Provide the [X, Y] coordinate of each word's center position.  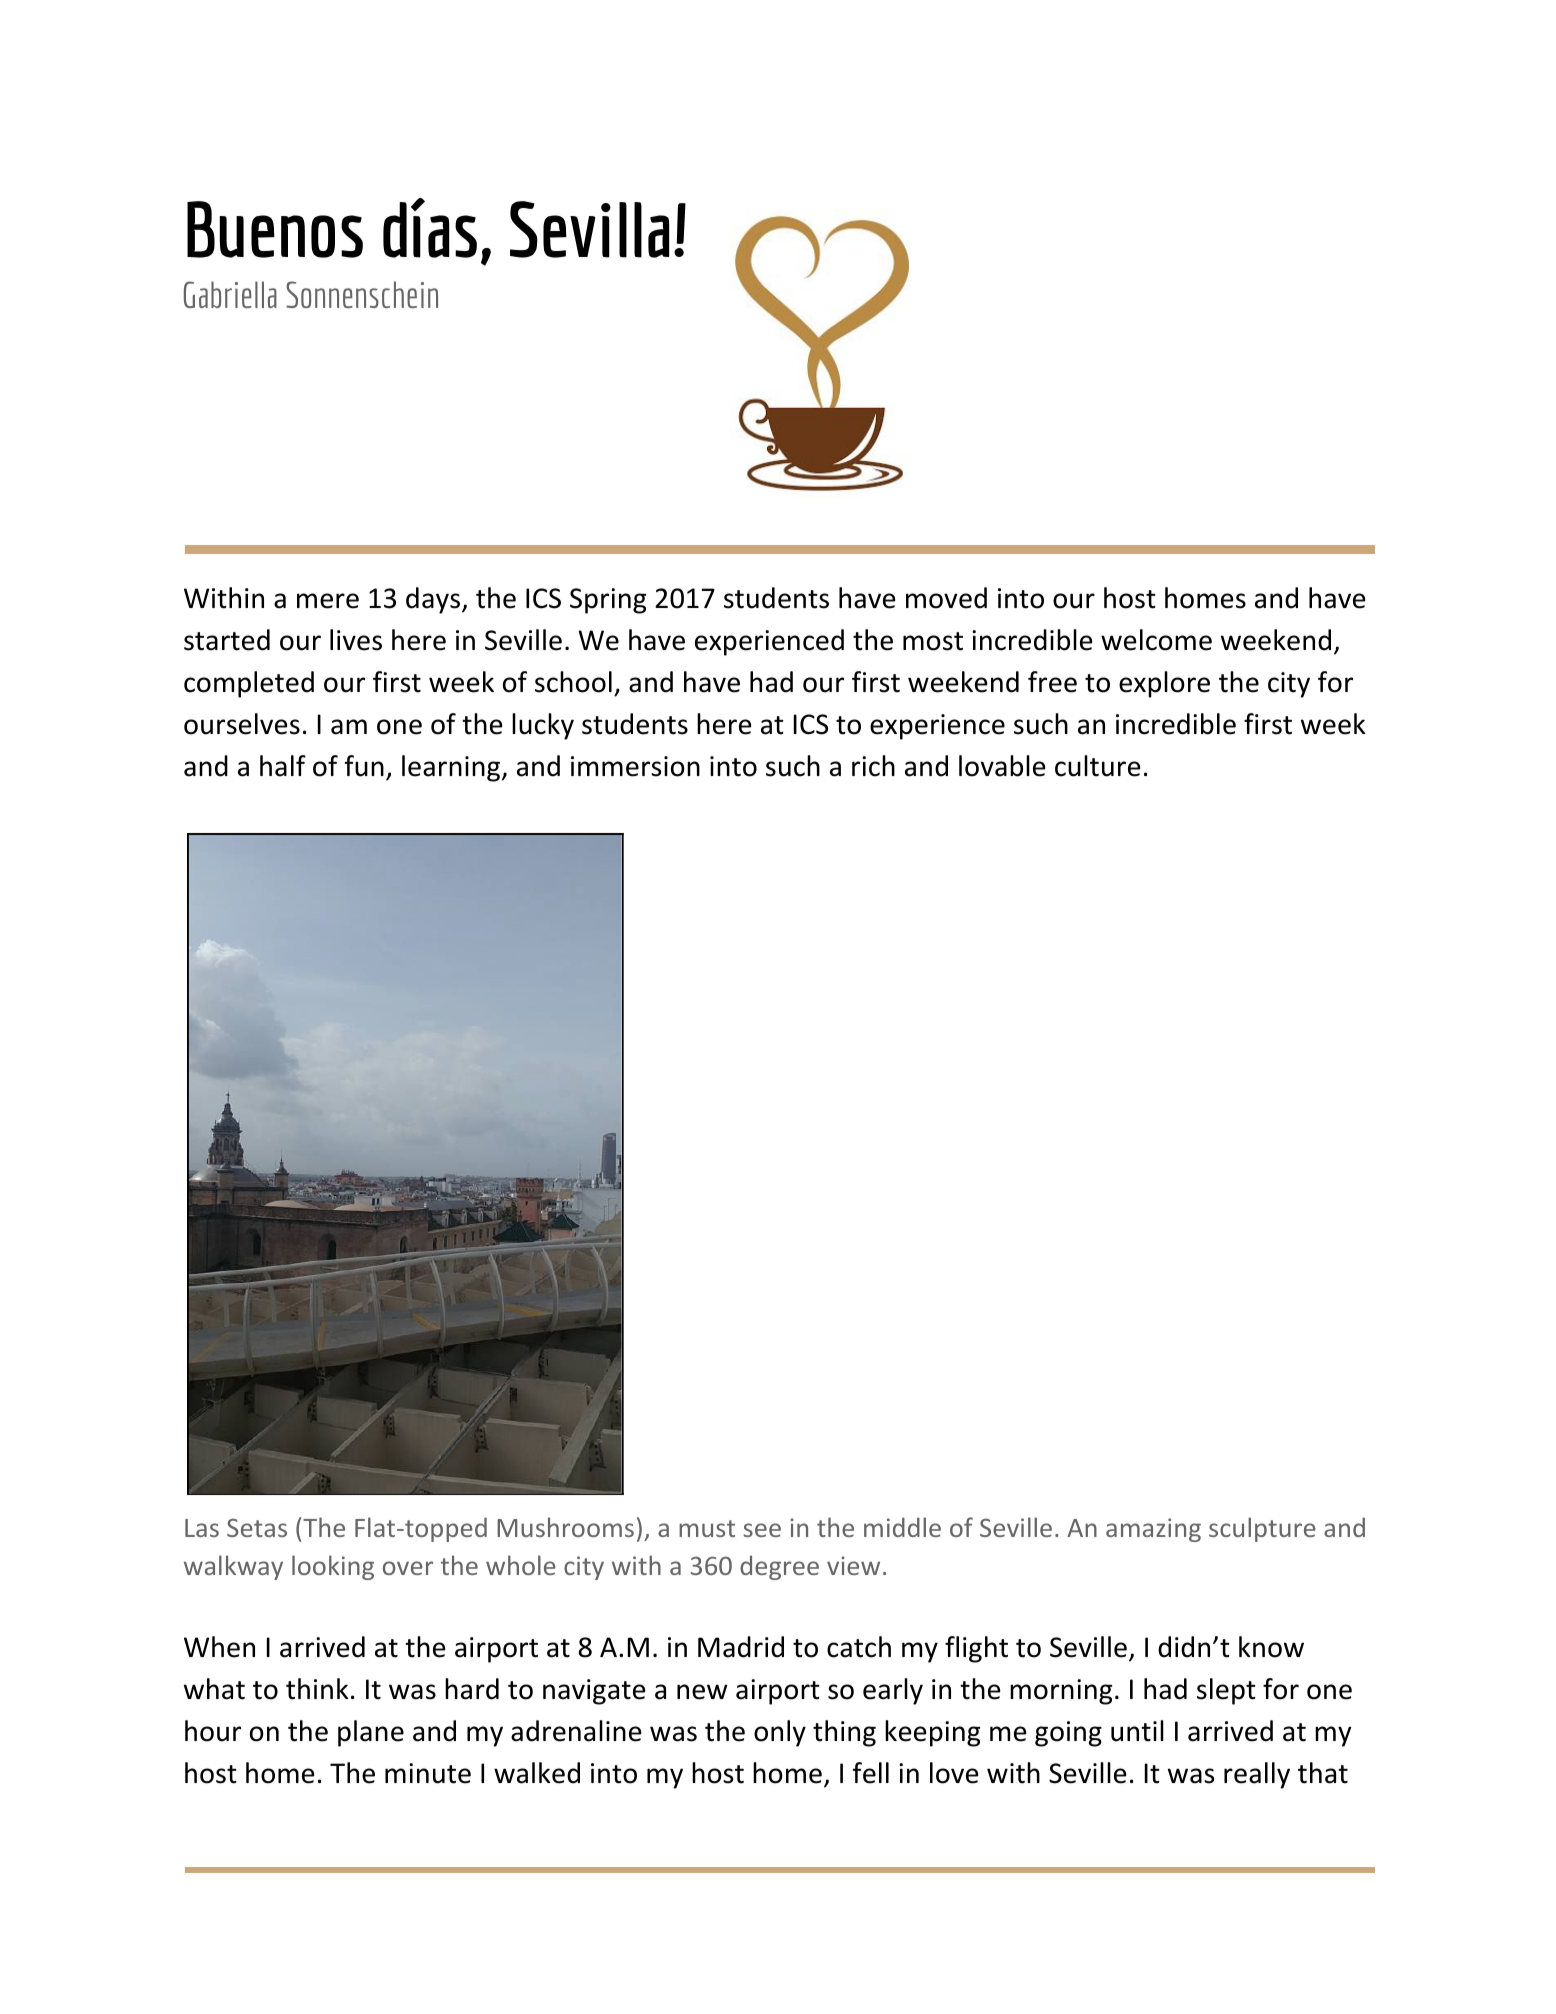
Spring [608, 601]
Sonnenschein [362, 294]
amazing [1153, 1530]
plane [371, 1733]
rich [873, 766]
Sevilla [589, 229]
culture [1098, 766]
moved [946, 598]
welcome [1156, 640]
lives [356, 640]
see [762, 1530]
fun [364, 766]
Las [202, 1528]
